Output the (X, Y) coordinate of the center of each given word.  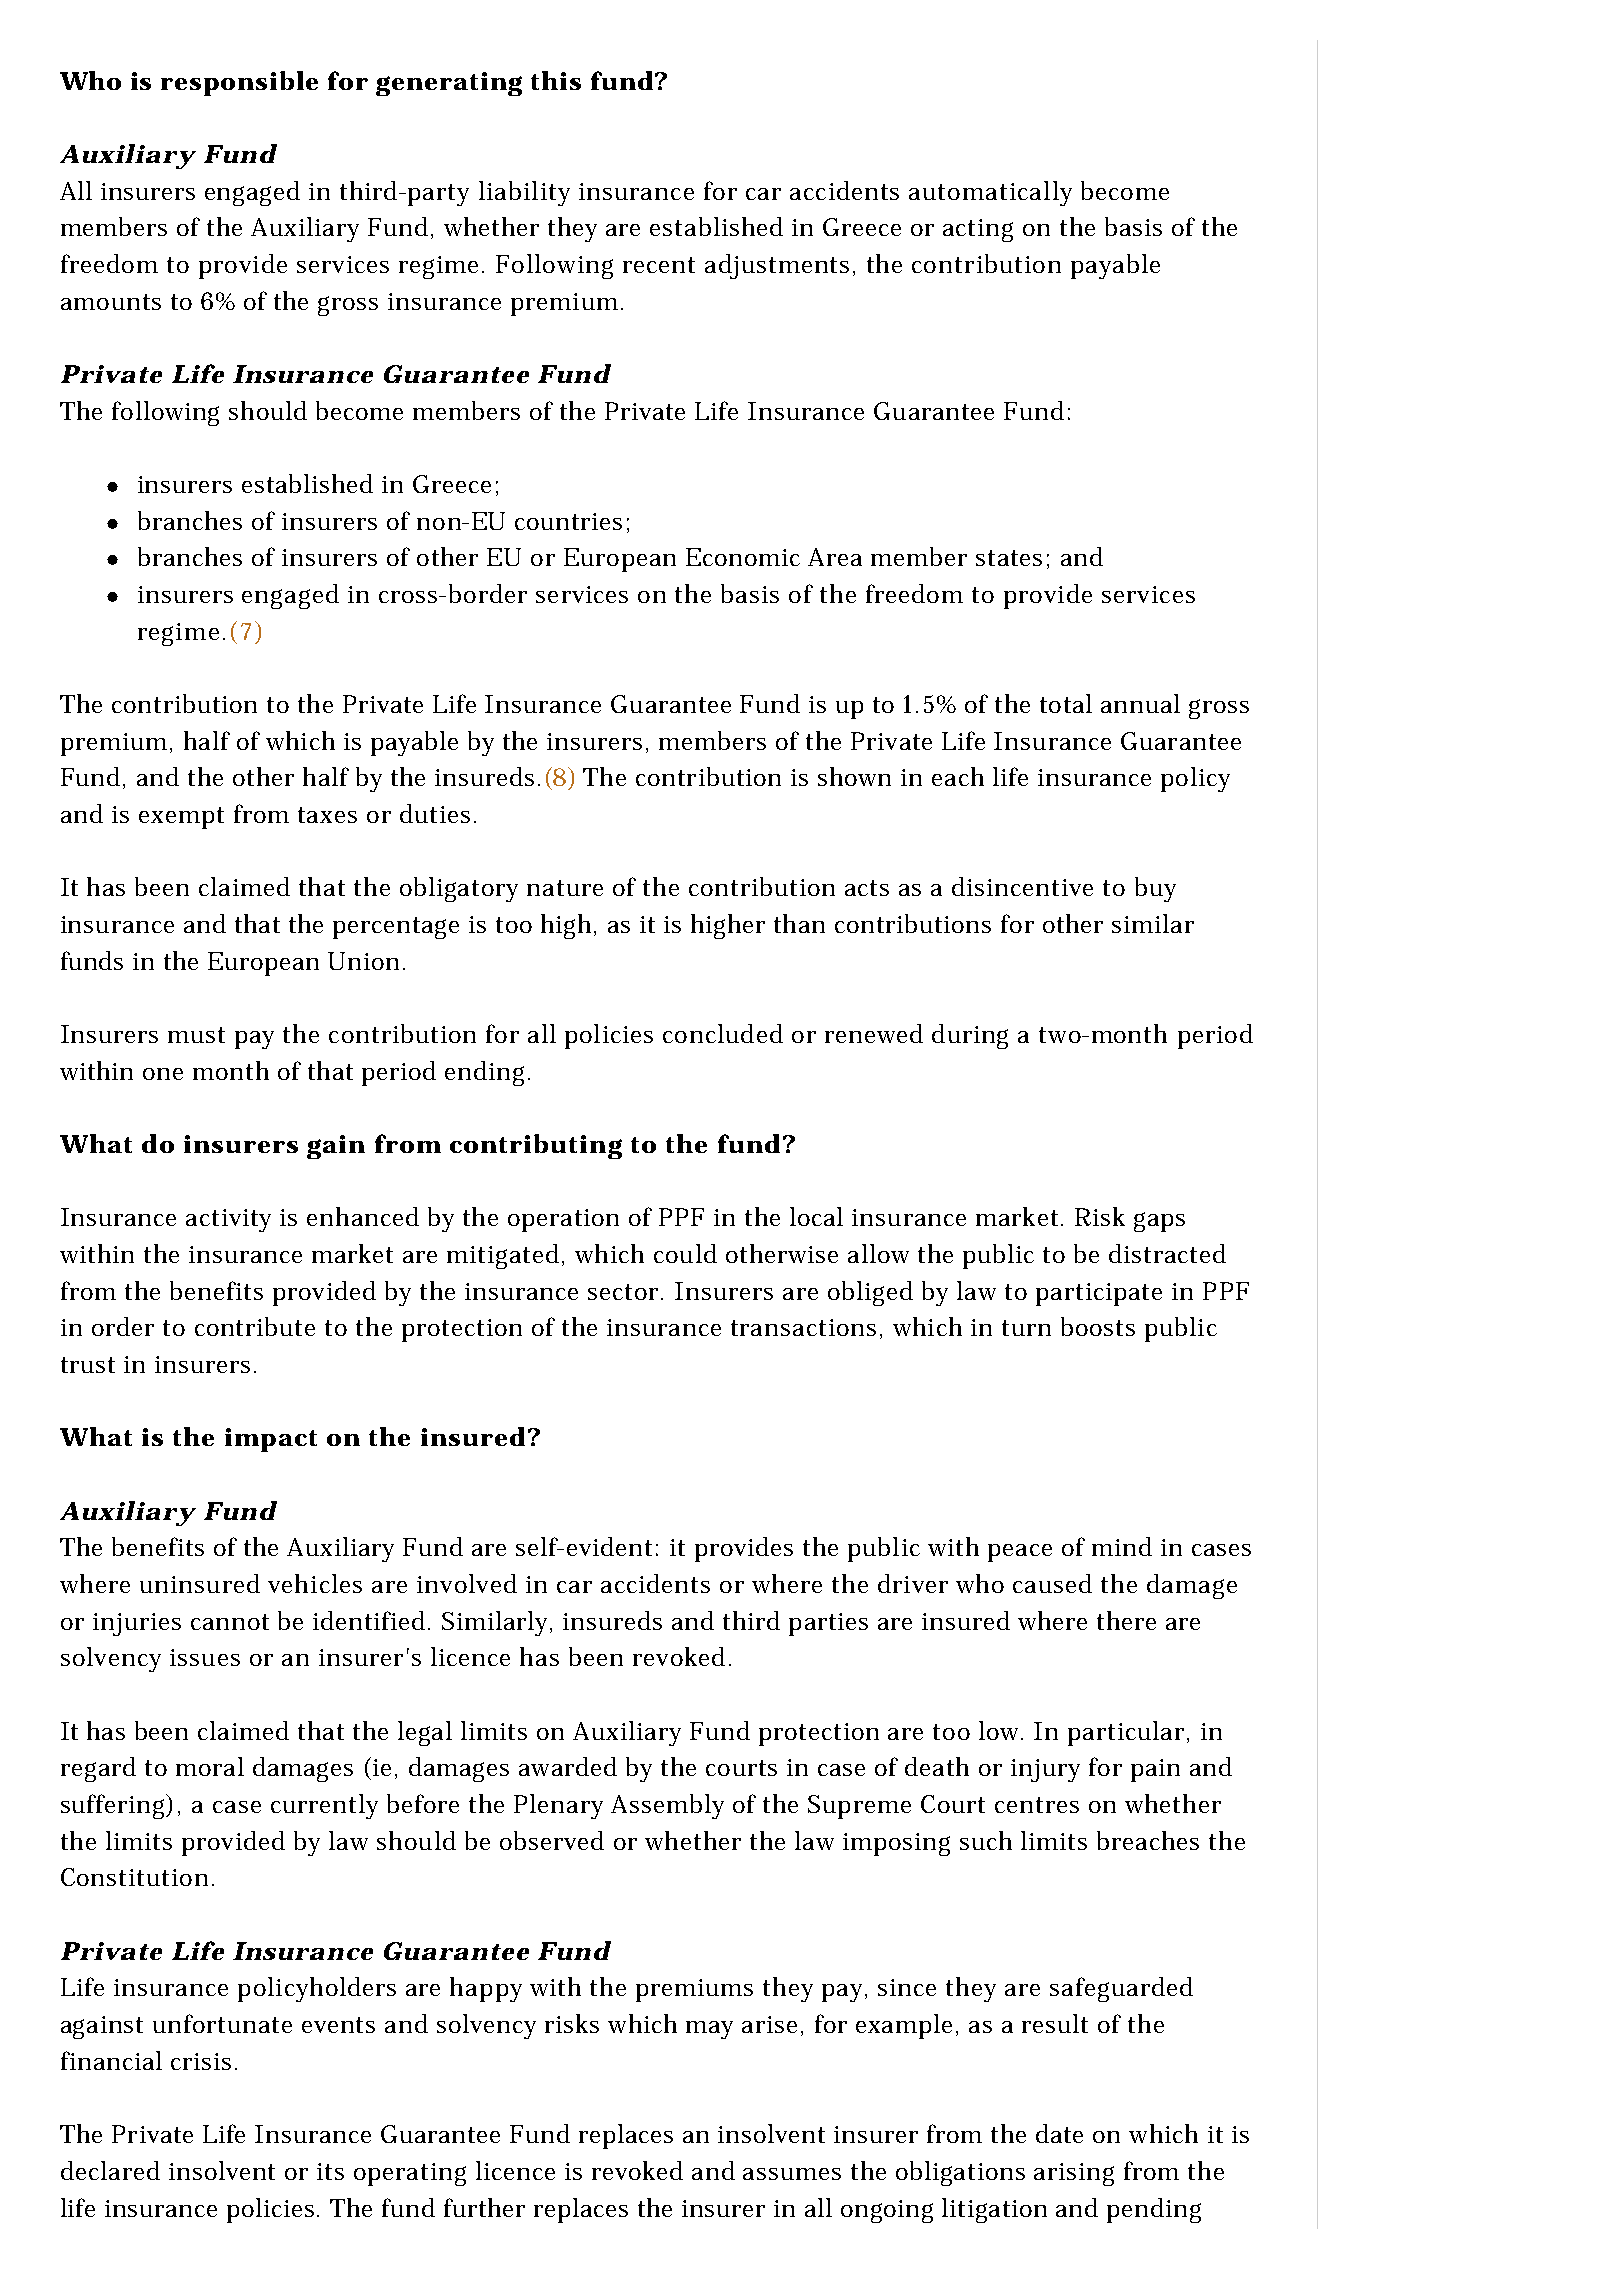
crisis (201, 2061)
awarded (568, 1766)
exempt (181, 818)
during (970, 1036)
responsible (239, 83)
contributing (536, 1146)
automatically (990, 193)
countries (568, 521)
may (709, 2030)
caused (1052, 1583)
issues (205, 1657)
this (556, 80)
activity (228, 1220)
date (1059, 2133)
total (1066, 703)
